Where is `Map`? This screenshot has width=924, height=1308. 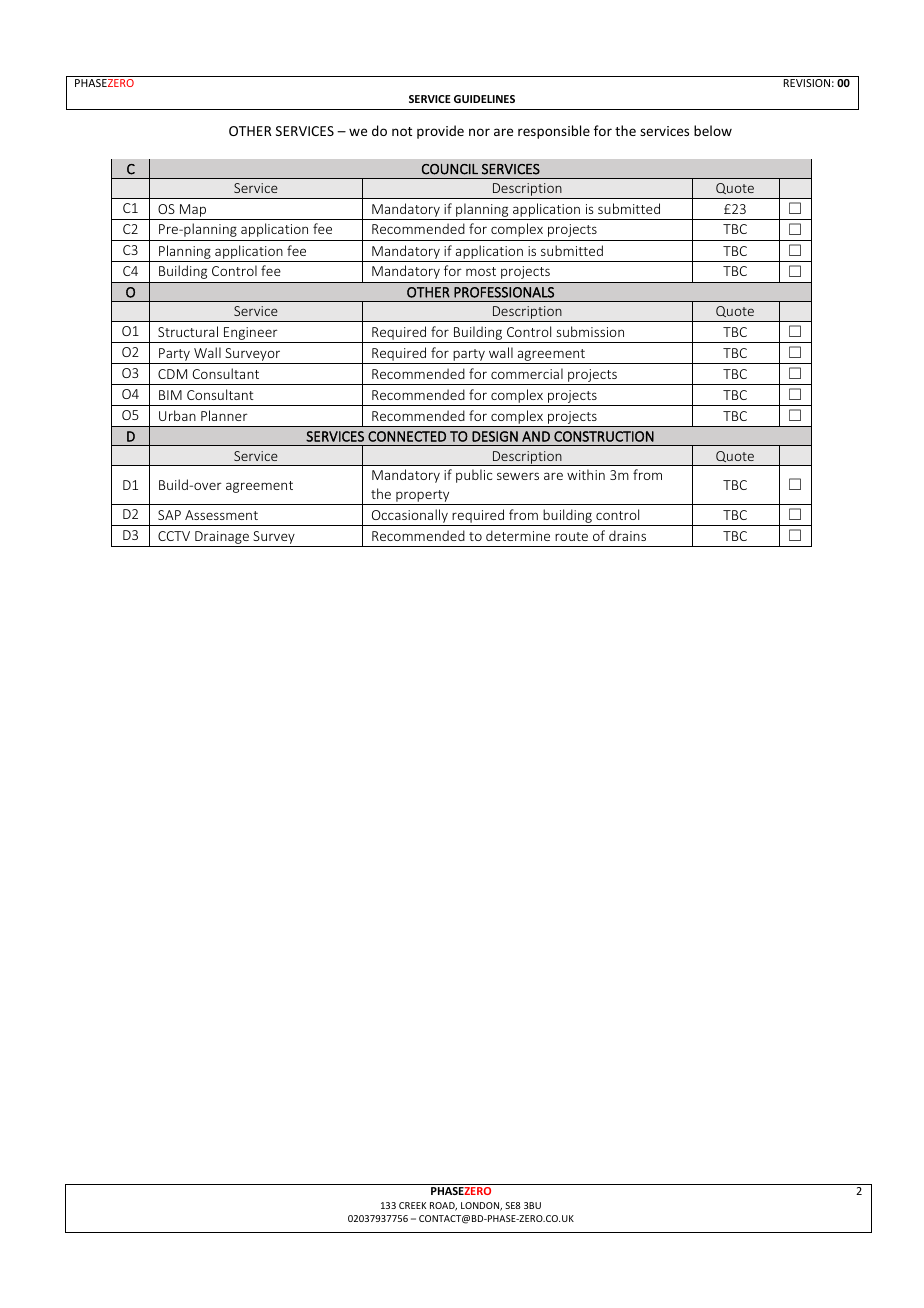
Map is located at coordinates (193, 210).
